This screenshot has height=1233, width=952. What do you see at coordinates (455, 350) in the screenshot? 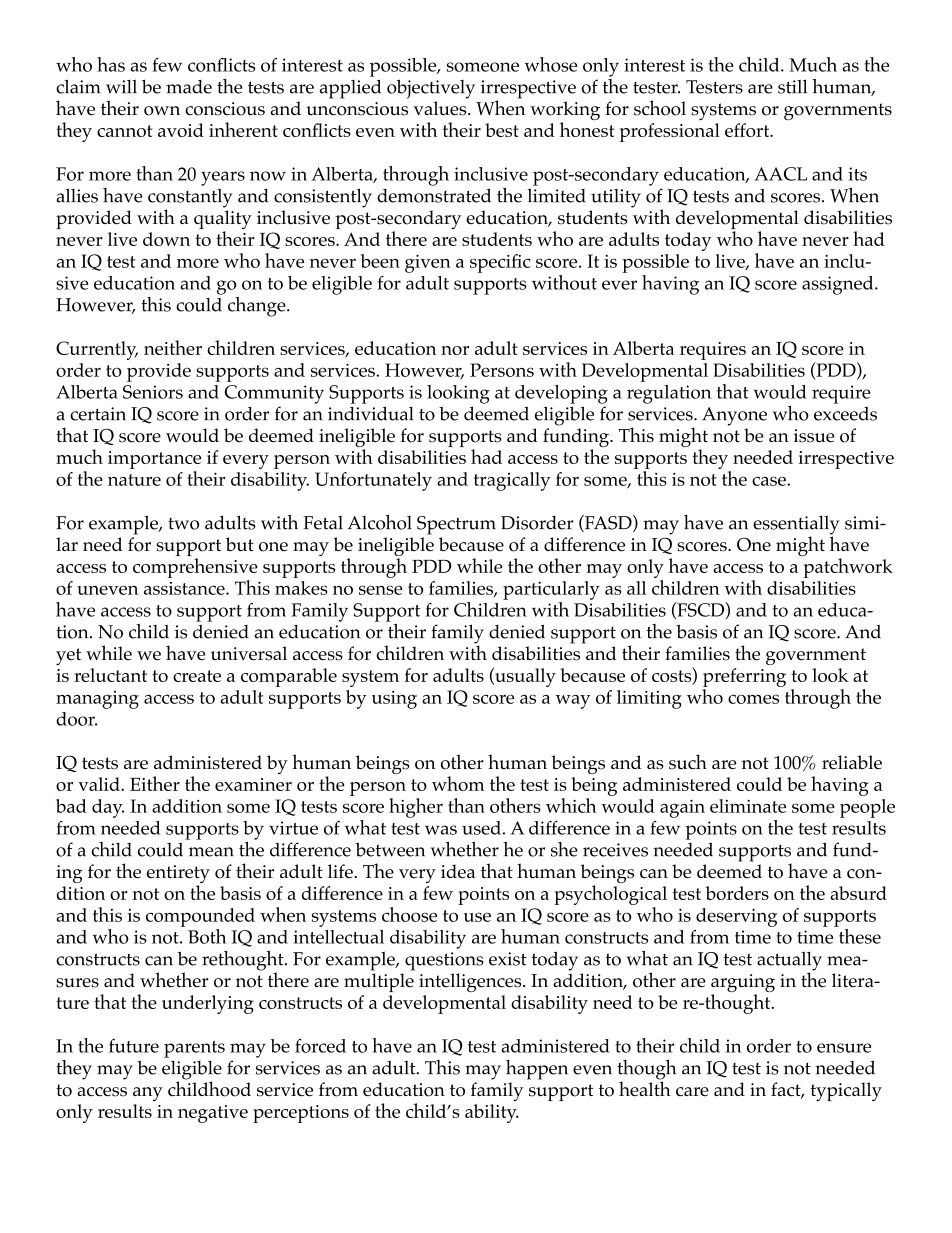
I see `nor` at bounding box center [455, 350].
